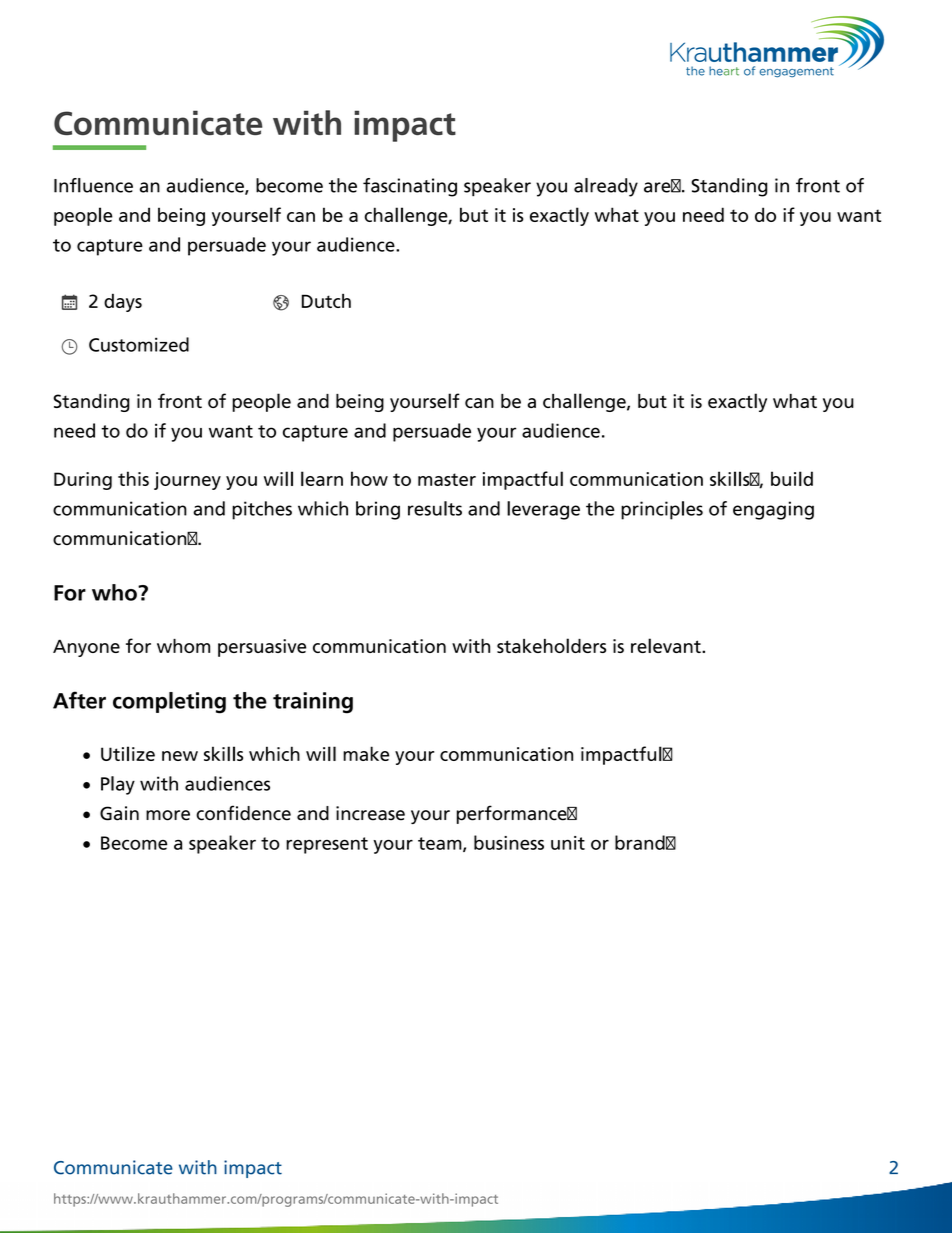  Describe the element at coordinates (139, 344) in the document. I see `Customized` at that location.
